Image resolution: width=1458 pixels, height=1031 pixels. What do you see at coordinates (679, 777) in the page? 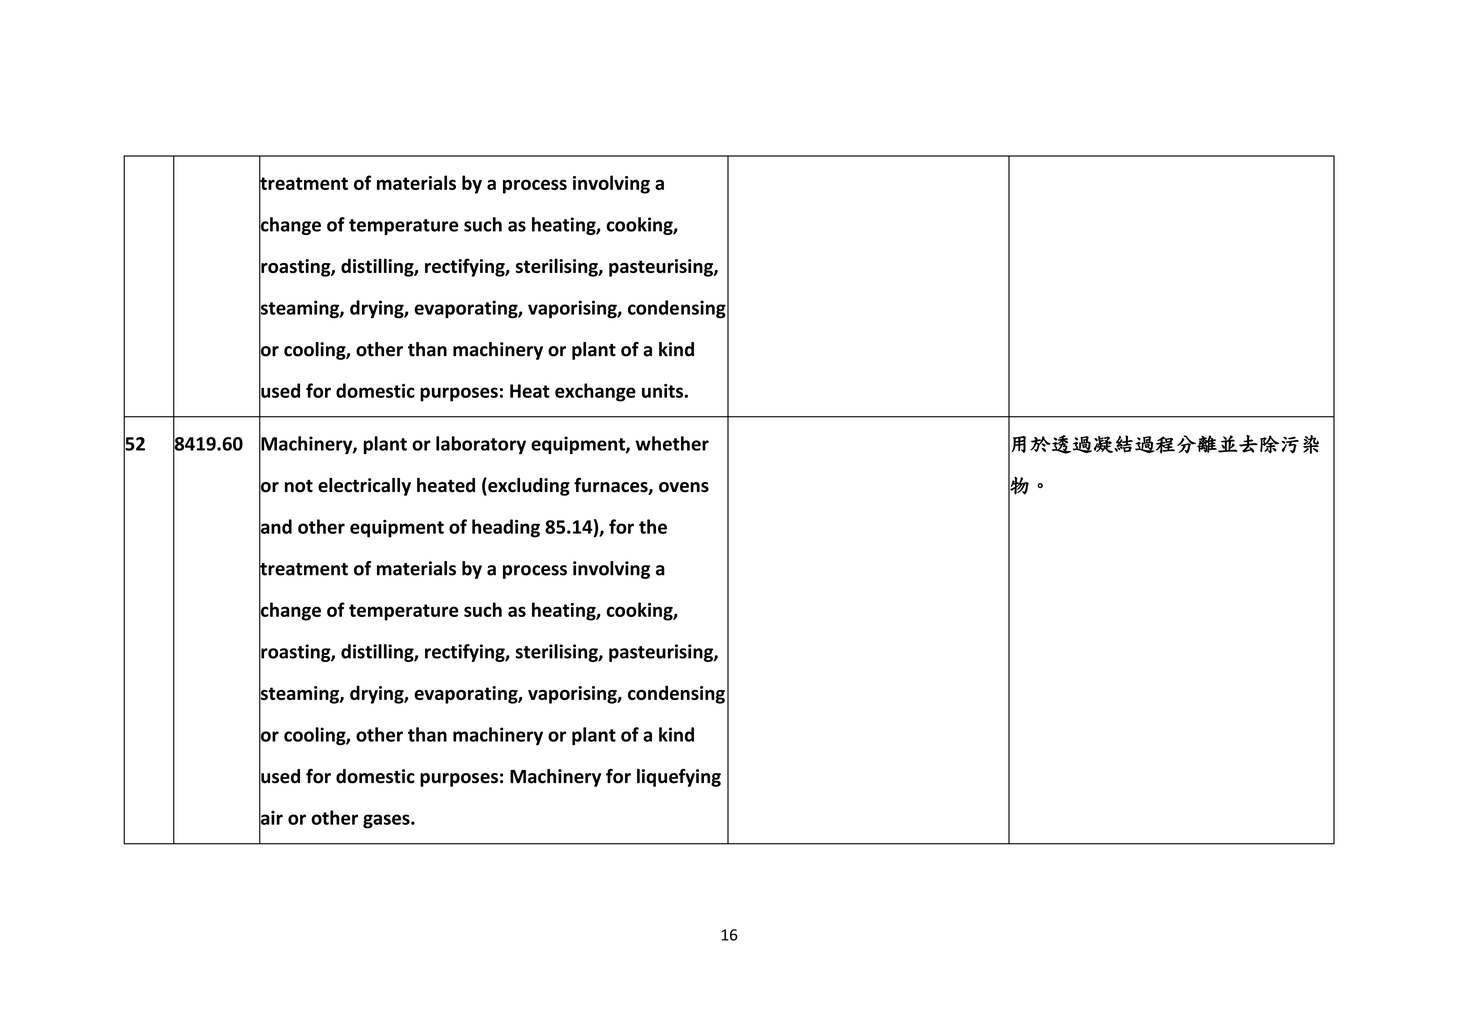
I see `liquefying` at bounding box center [679, 777].
